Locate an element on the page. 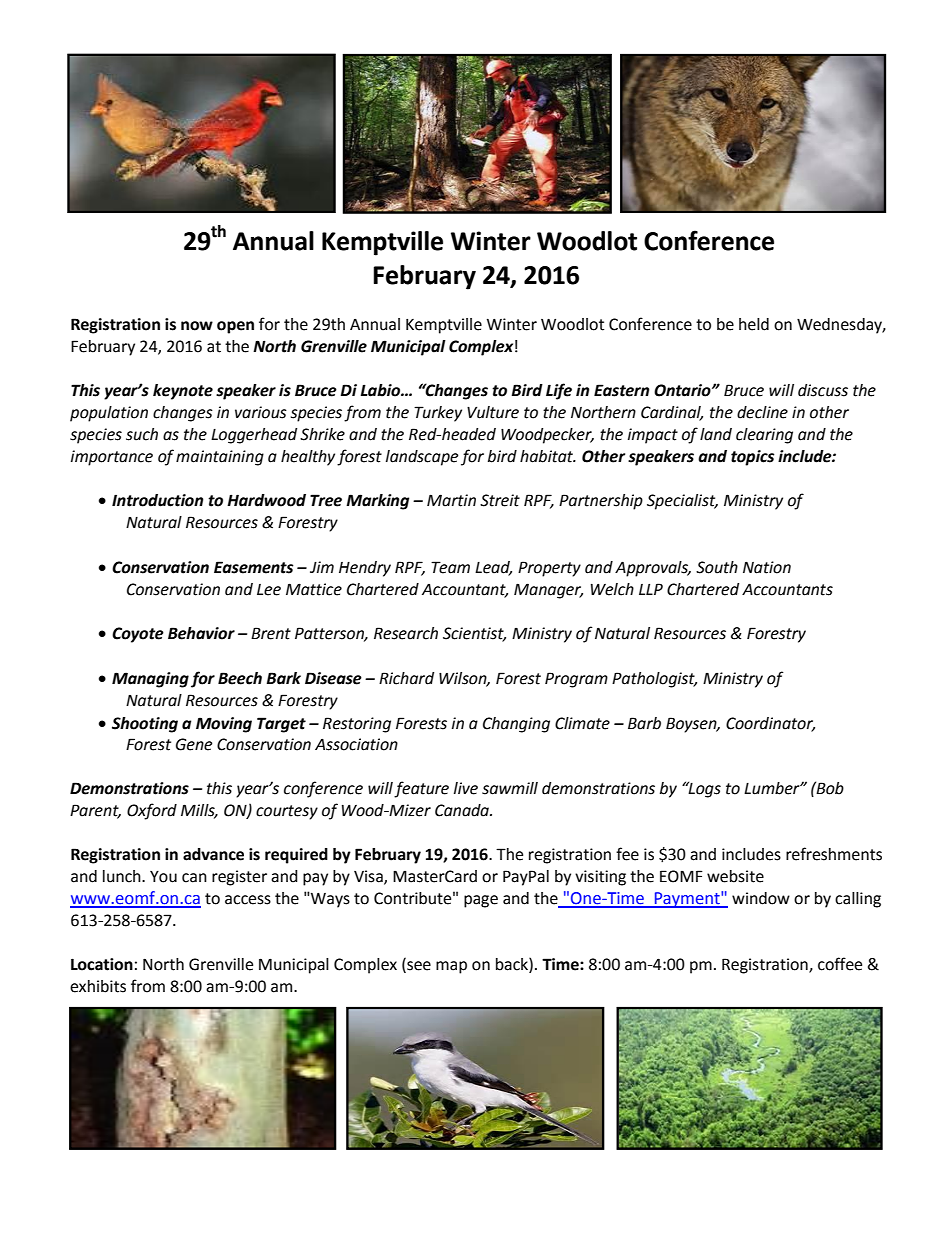 The height and width of the page is (1233, 952). Moving is located at coordinates (224, 725).
